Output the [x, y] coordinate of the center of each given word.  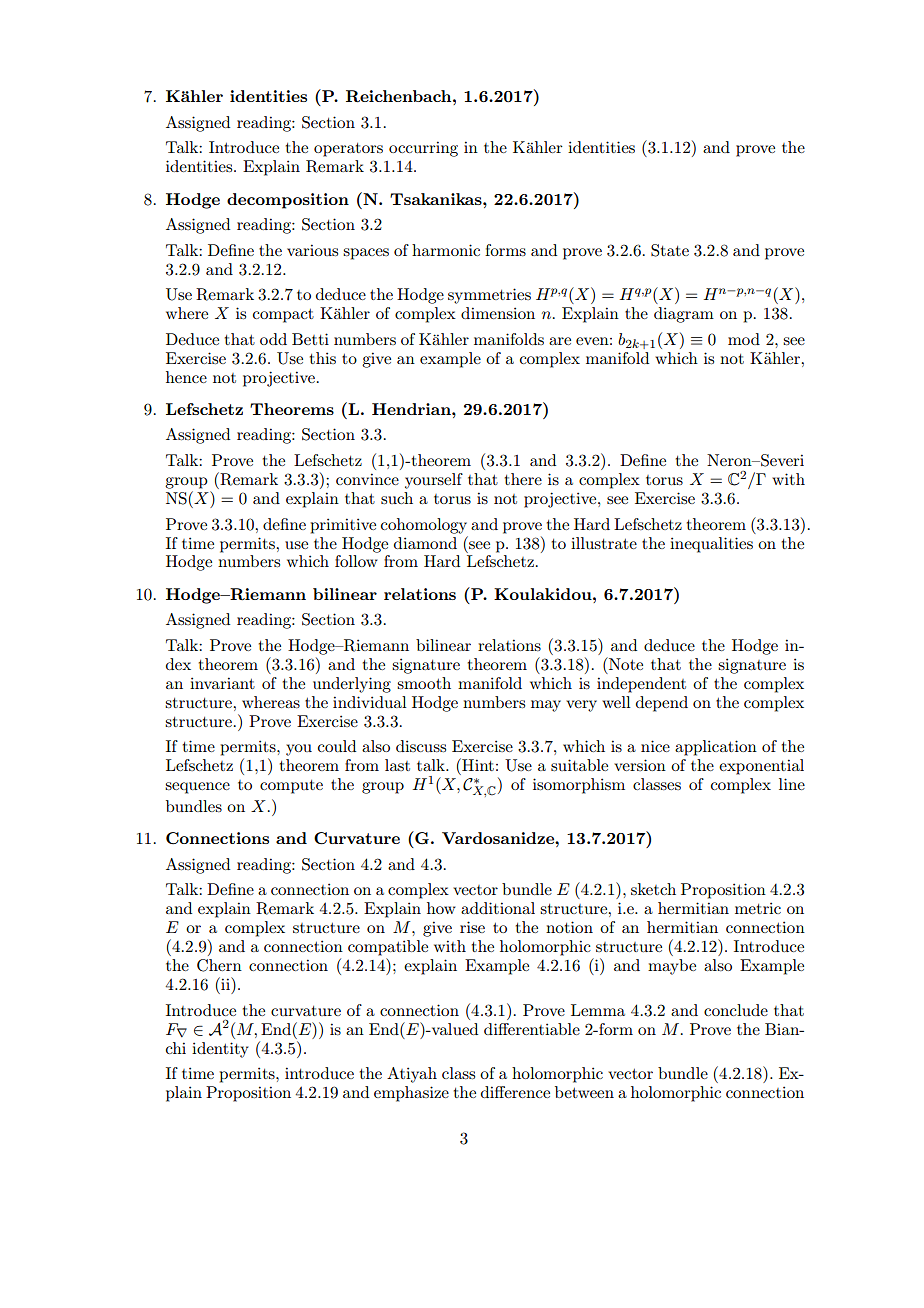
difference [515, 1092]
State [670, 250]
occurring [423, 149]
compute [291, 787]
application [716, 748]
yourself [434, 481]
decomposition [288, 201]
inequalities [711, 545]
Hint [477, 764]
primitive [343, 526]
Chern [219, 965]
